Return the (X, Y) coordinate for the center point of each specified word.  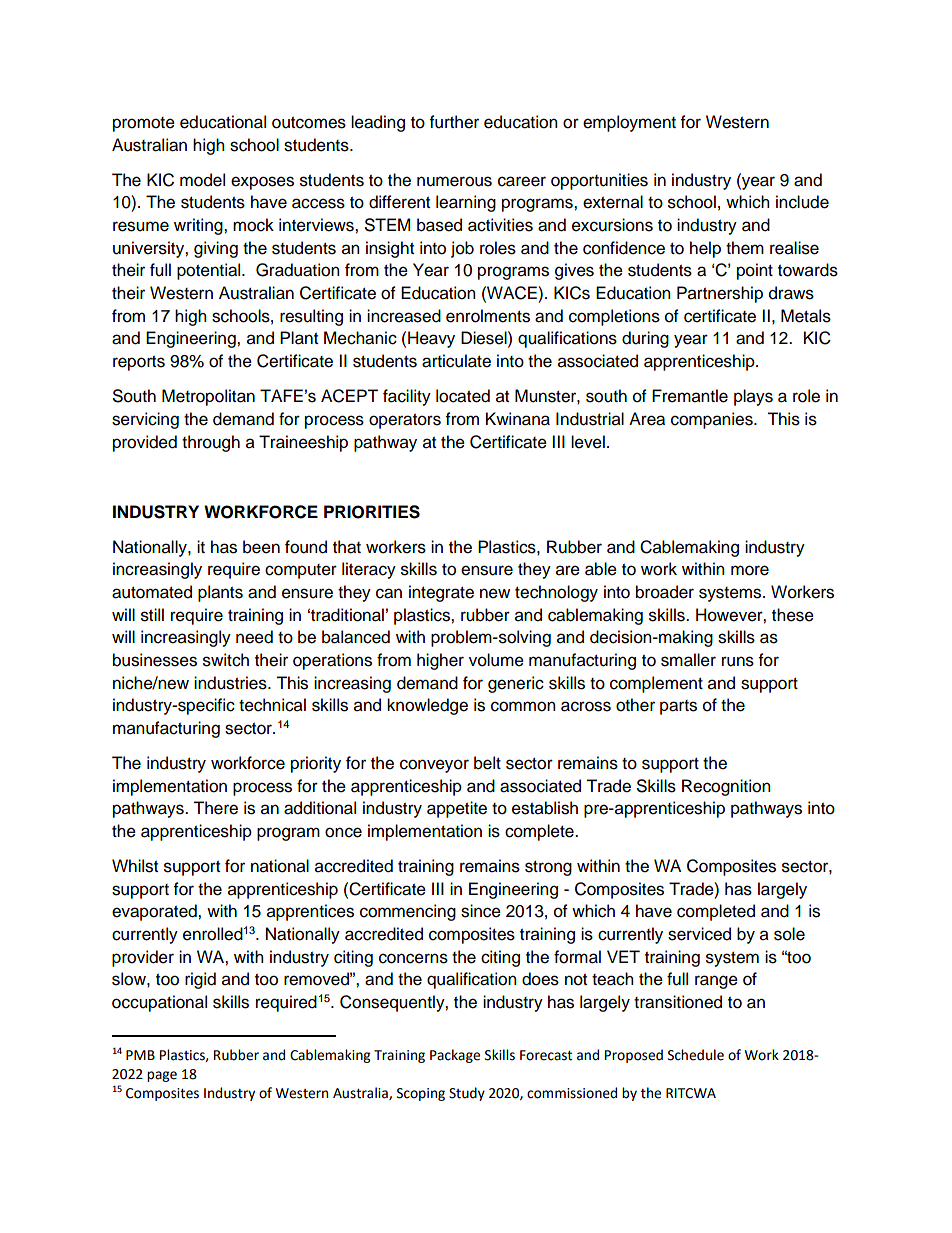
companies (713, 420)
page (162, 1076)
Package (455, 1056)
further (454, 122)
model (202, 180)
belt (487, 763)
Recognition (726, 787)
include (802, 202)
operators (405, 421)
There (215, 808)
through (211, 443)
